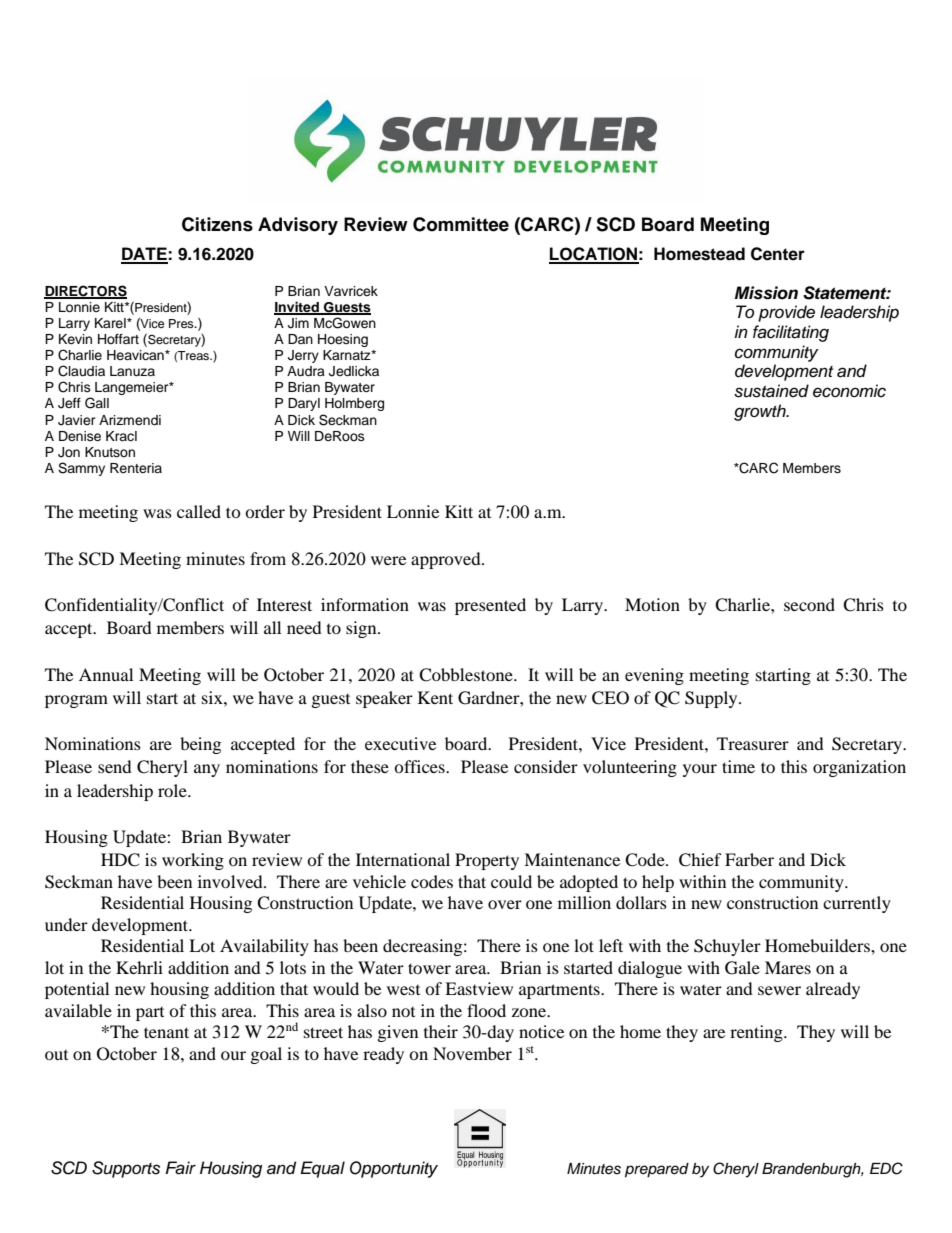  What do you see at coordinates (886, 1168) in the page?
I see `EDC` at bounding box center [886, 1168].
